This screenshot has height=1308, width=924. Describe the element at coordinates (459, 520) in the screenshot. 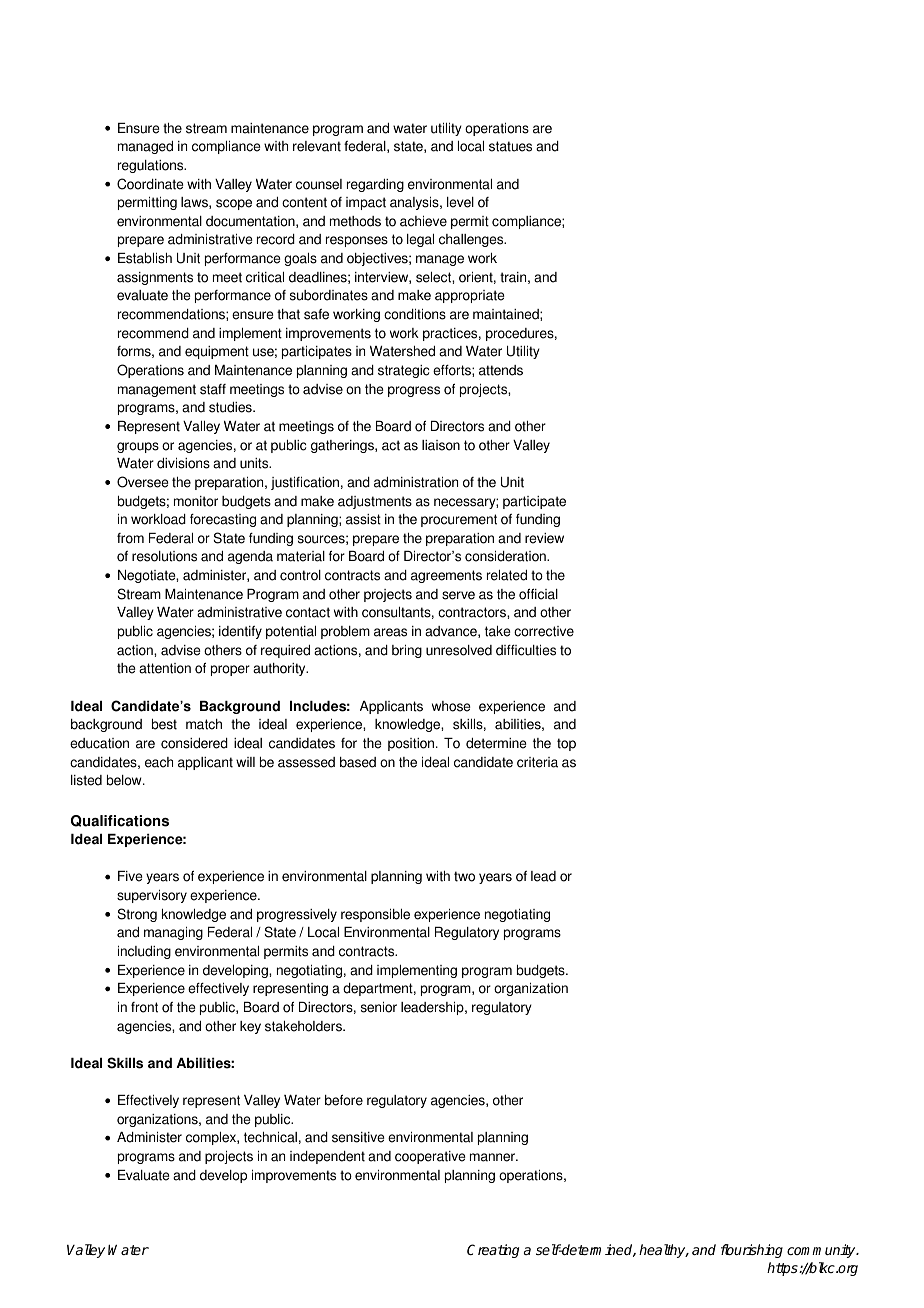

I see `procurement` at that location.
